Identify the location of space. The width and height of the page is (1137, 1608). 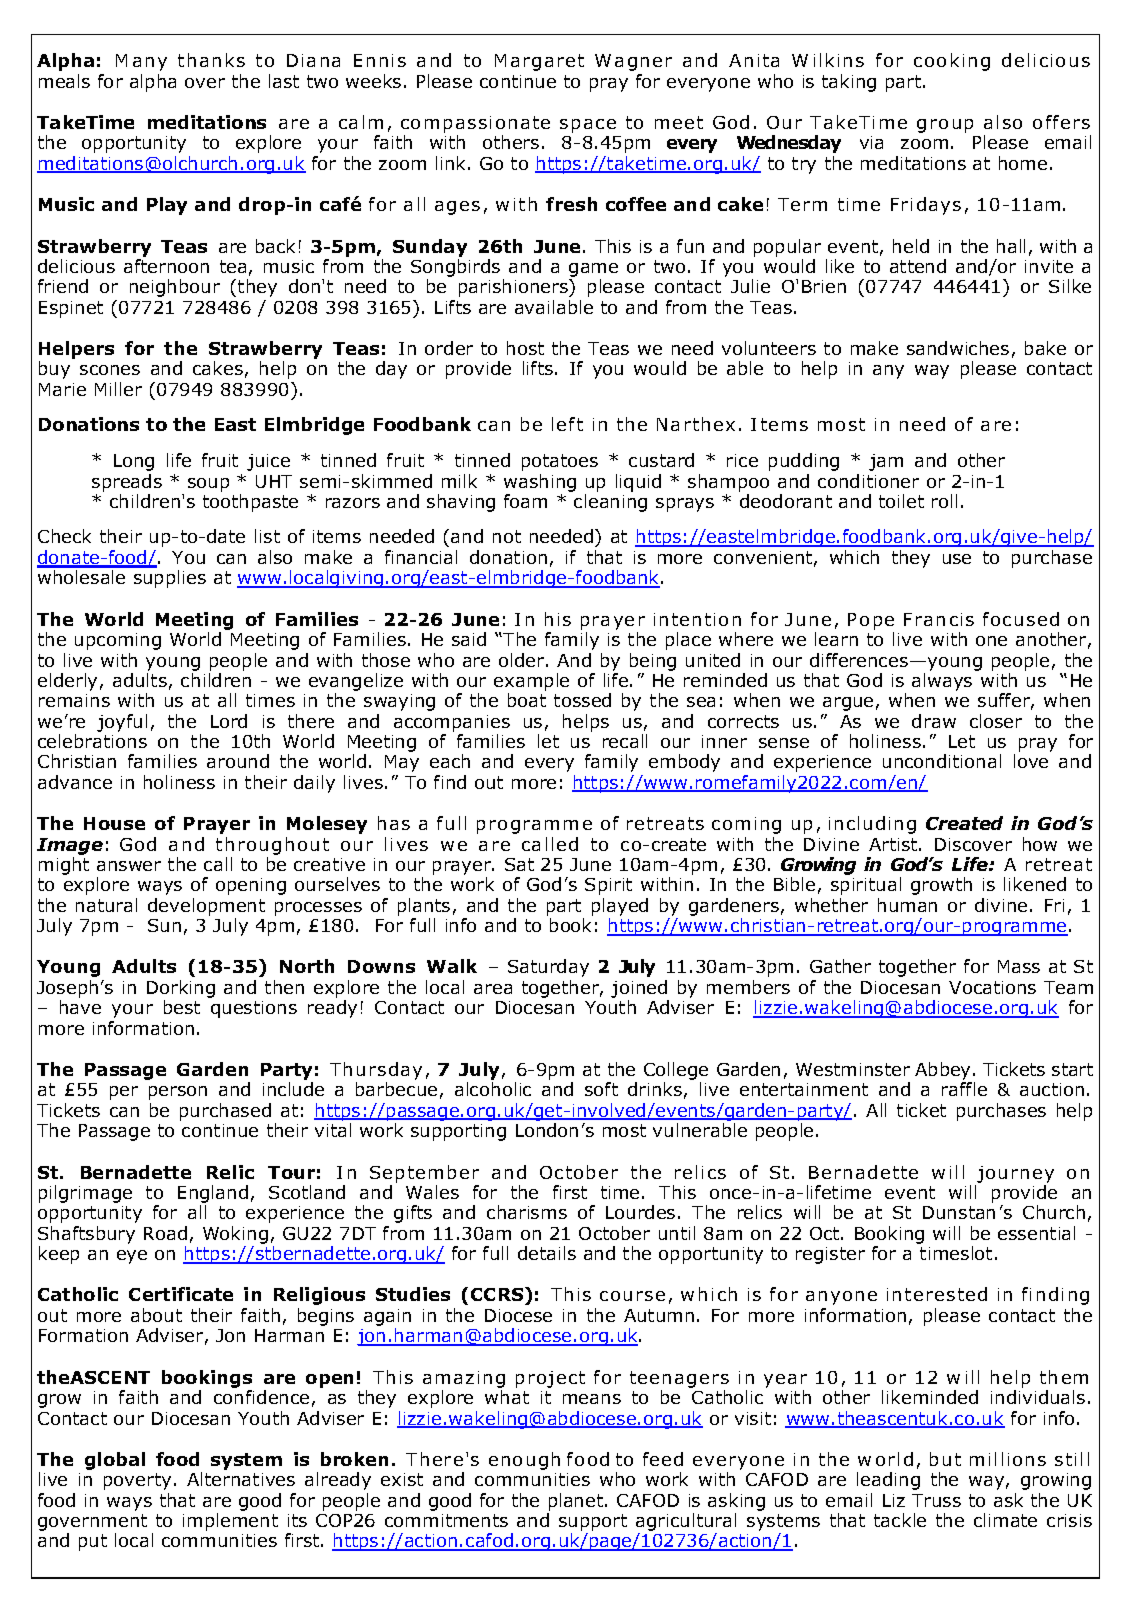
(588, 126).
